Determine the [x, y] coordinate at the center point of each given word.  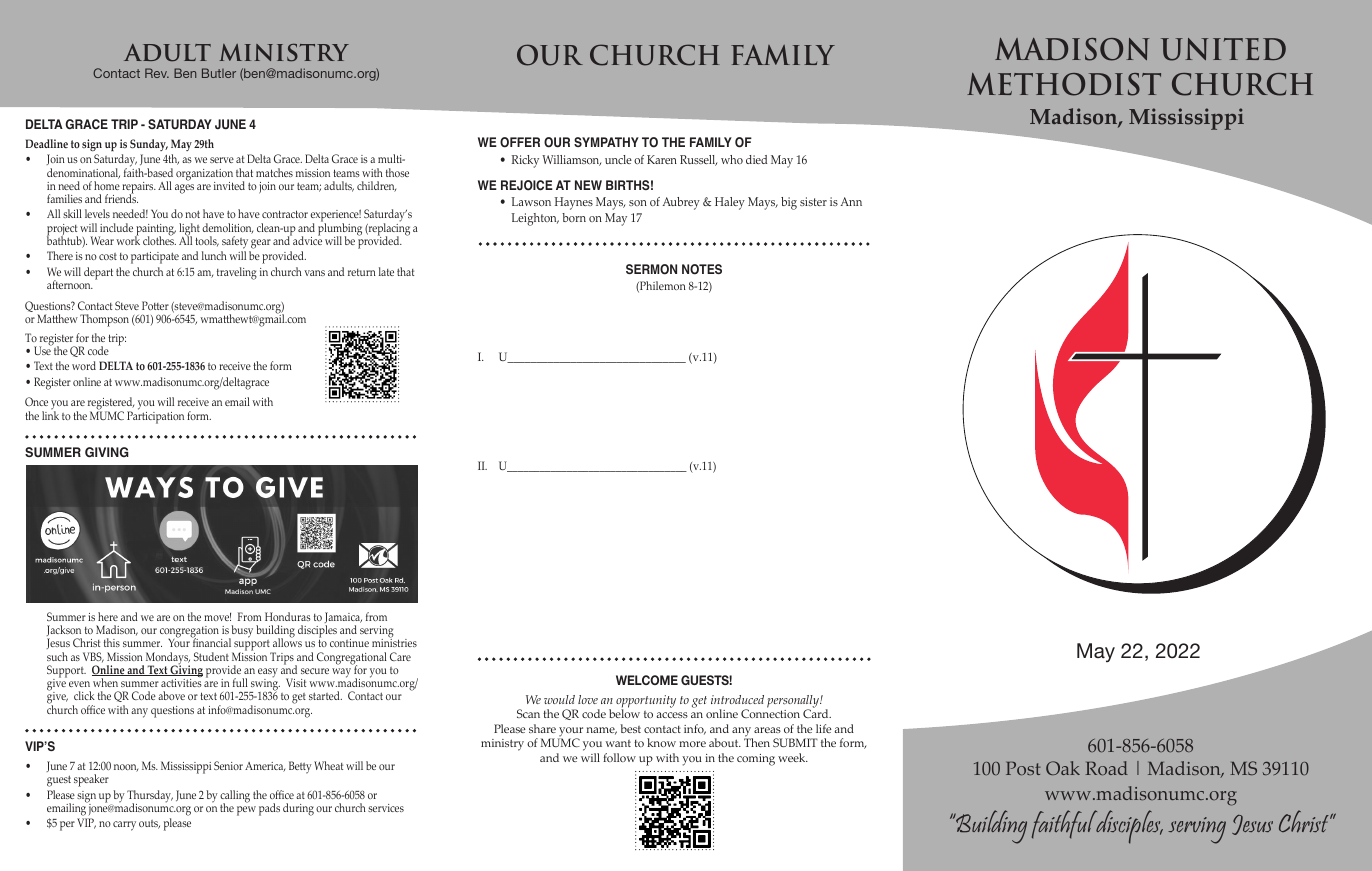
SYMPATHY [606, 142]
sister [813, 201]
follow [619, 757]
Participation [155, 416]
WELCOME [647, 680]
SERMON [651, 269]
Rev [157, 73]
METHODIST [1064, 84]
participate [155, 258]
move [217, 617]
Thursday [150, 797]
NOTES [702, 269]
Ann [851, 201]
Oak [1063, 768]
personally [794, 702]
